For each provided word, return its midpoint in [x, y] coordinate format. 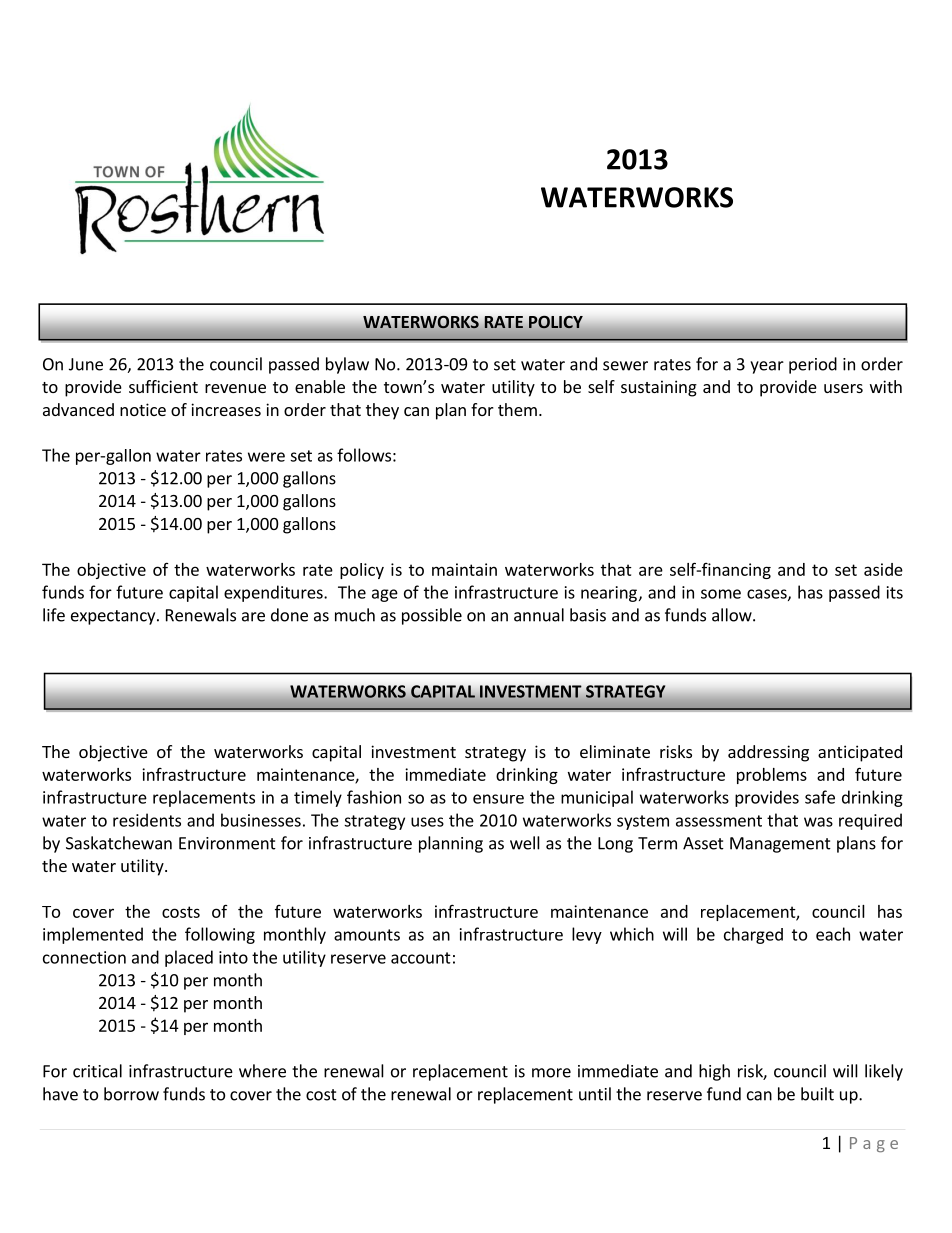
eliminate [615, 751]
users [843, 388]
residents [147, 820]
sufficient [163, 386]
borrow [131, 1094]
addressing [768, 753]
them [517, 409]
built [817, 1094]
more [551, 1073]
